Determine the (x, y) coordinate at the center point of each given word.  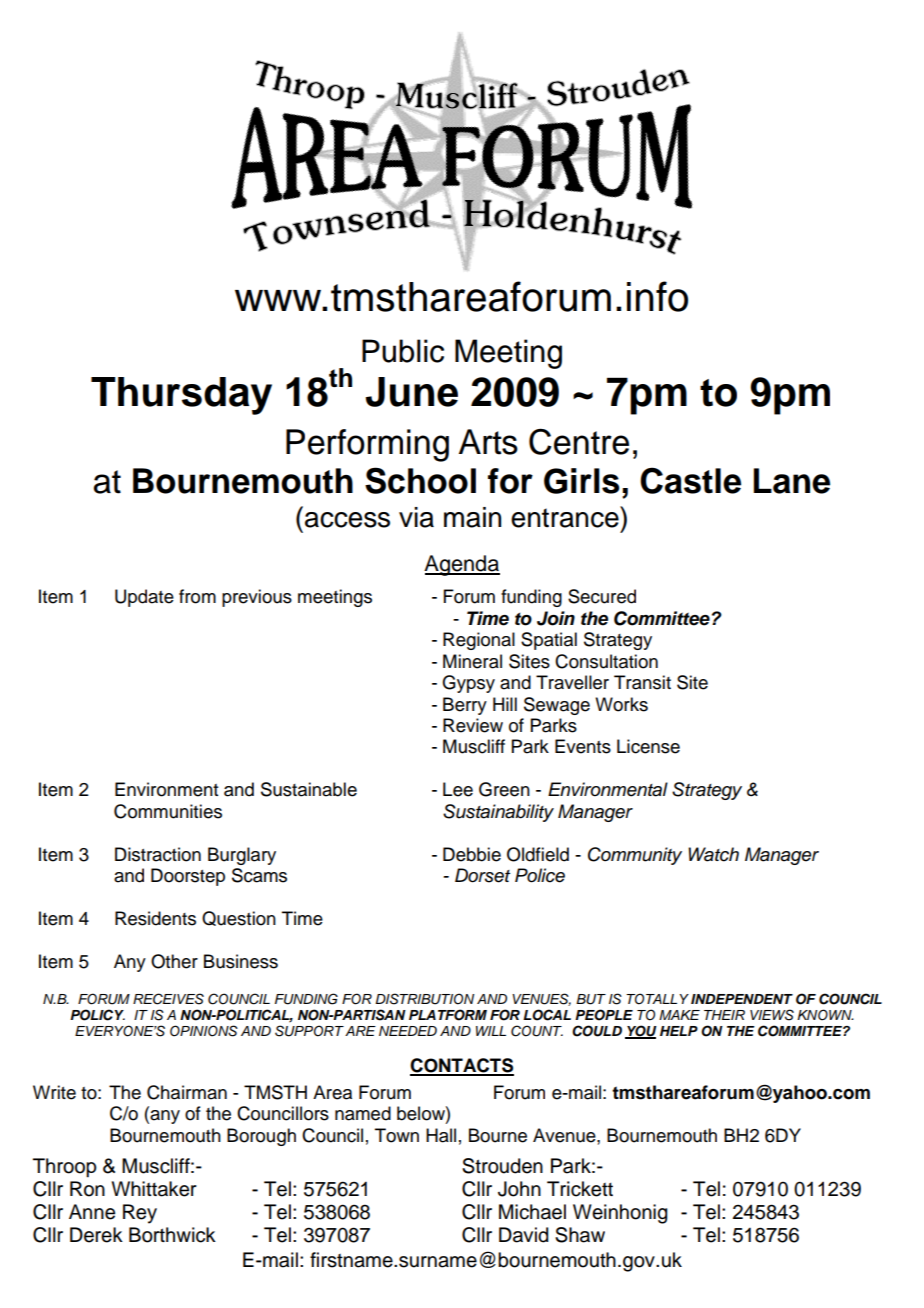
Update (144, 598)
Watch (713, 854)
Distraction (158, 854)
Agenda (462, 565)
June (412, 392)
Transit (642, 682)
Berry (465, 706)
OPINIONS (204, 1031)
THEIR (724, 1015)
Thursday (181, 396)
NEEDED (408, 1031)
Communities (168, 811)
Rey (140, 1214)
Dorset (482, 875)
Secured (602, 596)
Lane (792, 481)
